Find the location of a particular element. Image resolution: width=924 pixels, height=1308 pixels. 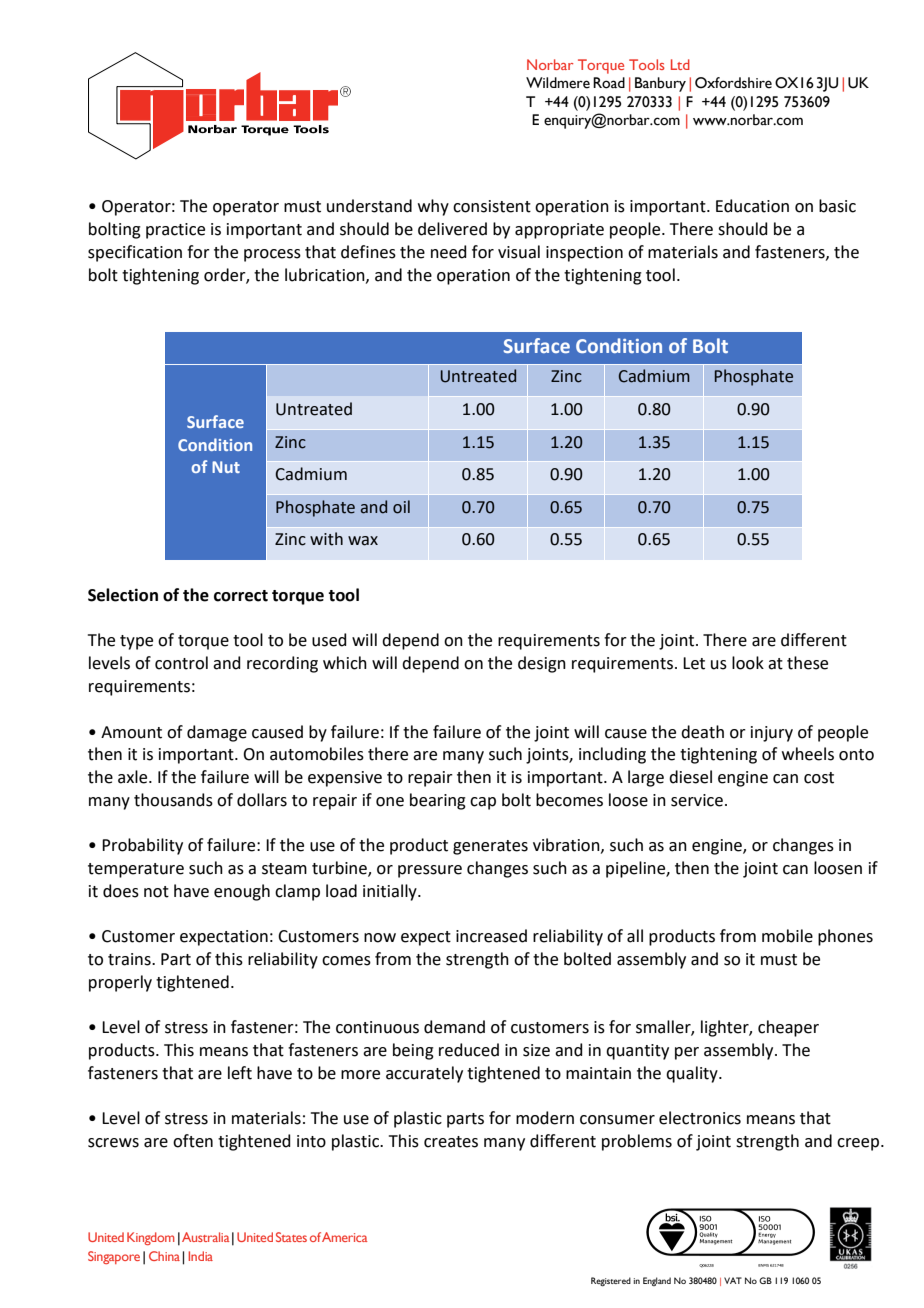

phones is located at coordinates (845, 937).
